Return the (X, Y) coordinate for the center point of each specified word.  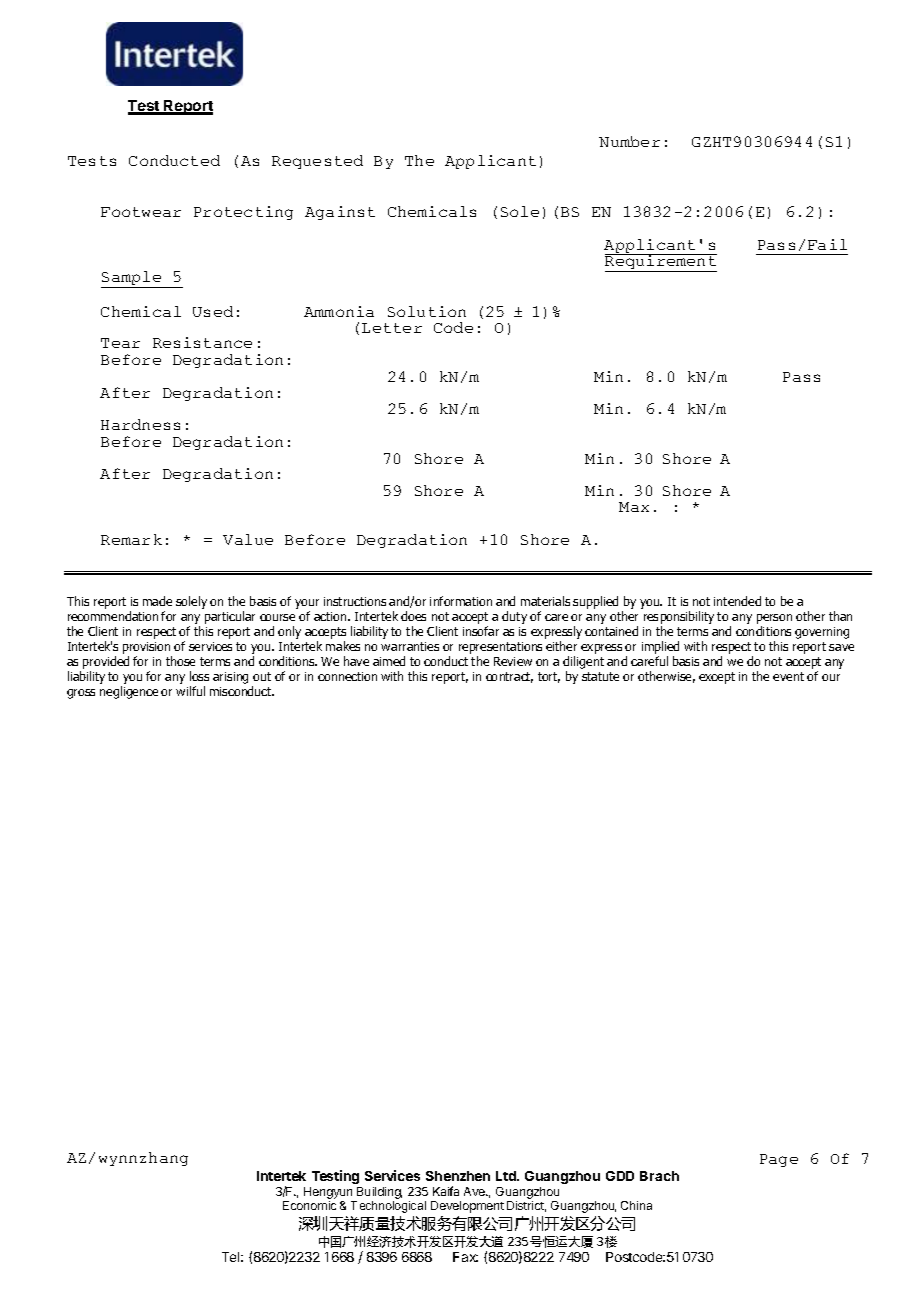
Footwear (141, 212)
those (180, 661)
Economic (309, 1205)
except (717, 678)
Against (340, 213)
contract (509, 677)
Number (629, 141)
